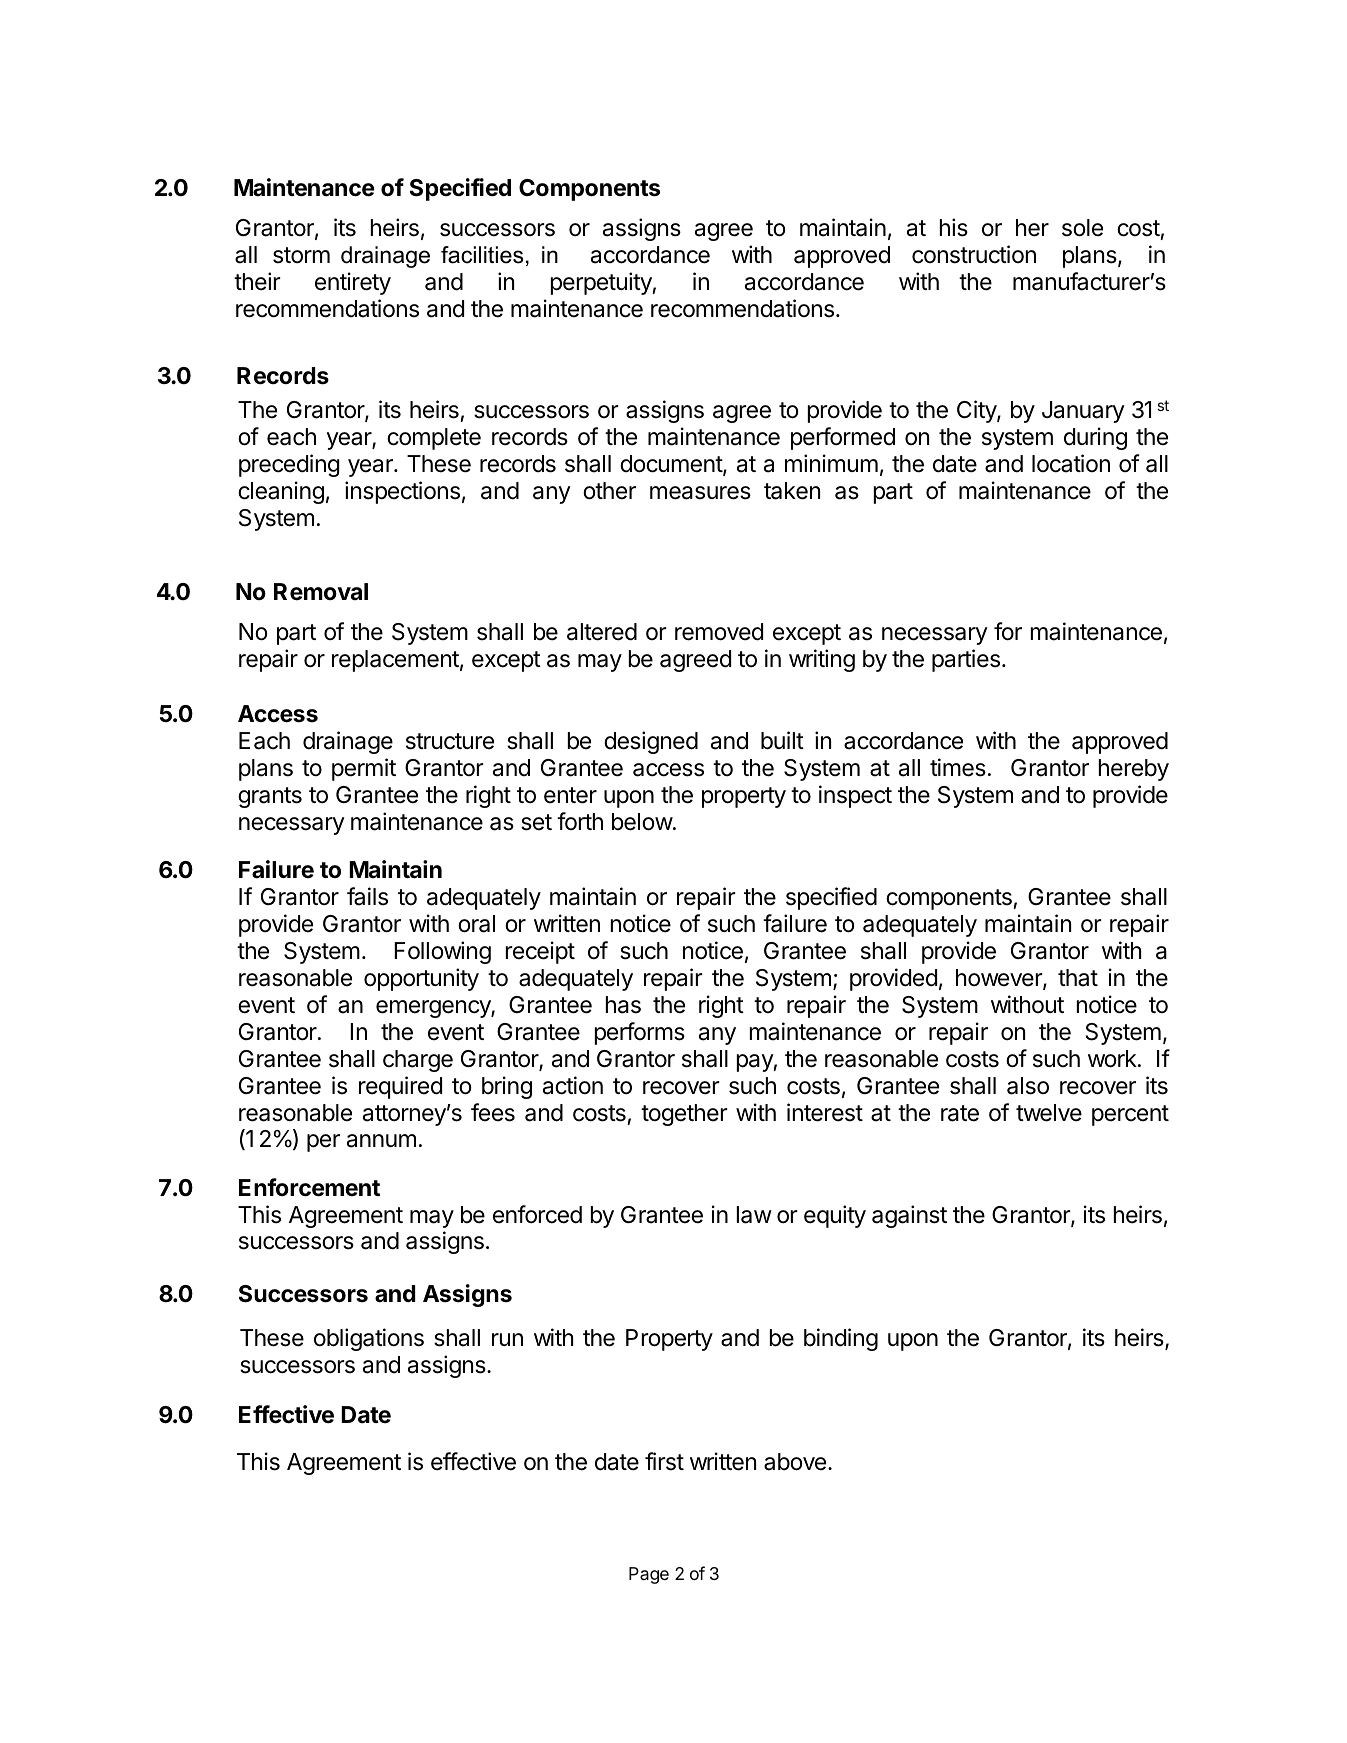 The image size is (1347, 1743). I want to click on facilities, so click(482, 255).
